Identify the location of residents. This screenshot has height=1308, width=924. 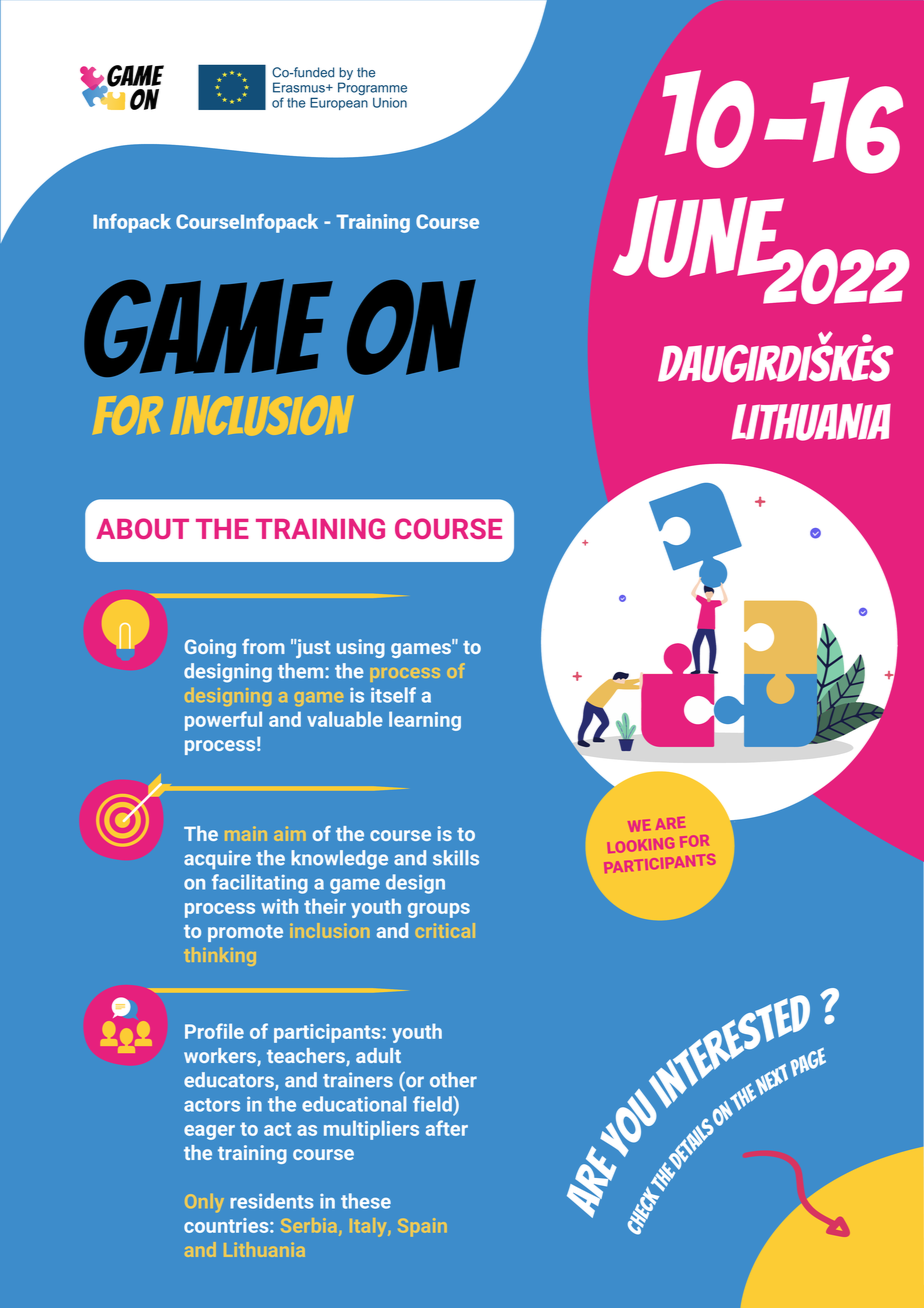
(271, 1201).
